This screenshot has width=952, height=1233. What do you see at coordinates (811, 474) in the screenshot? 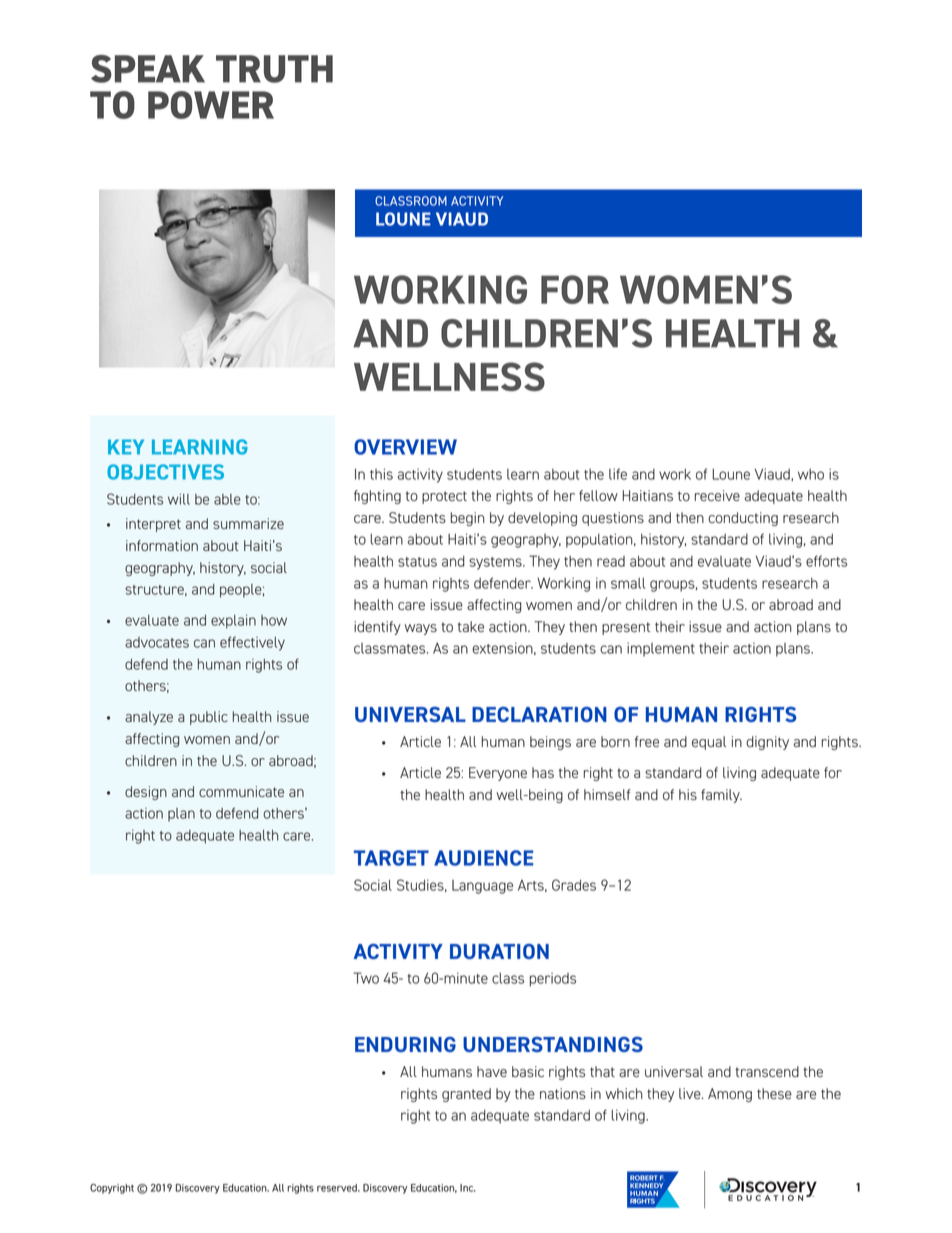
I see `who` at bounding box center [811, 474].
